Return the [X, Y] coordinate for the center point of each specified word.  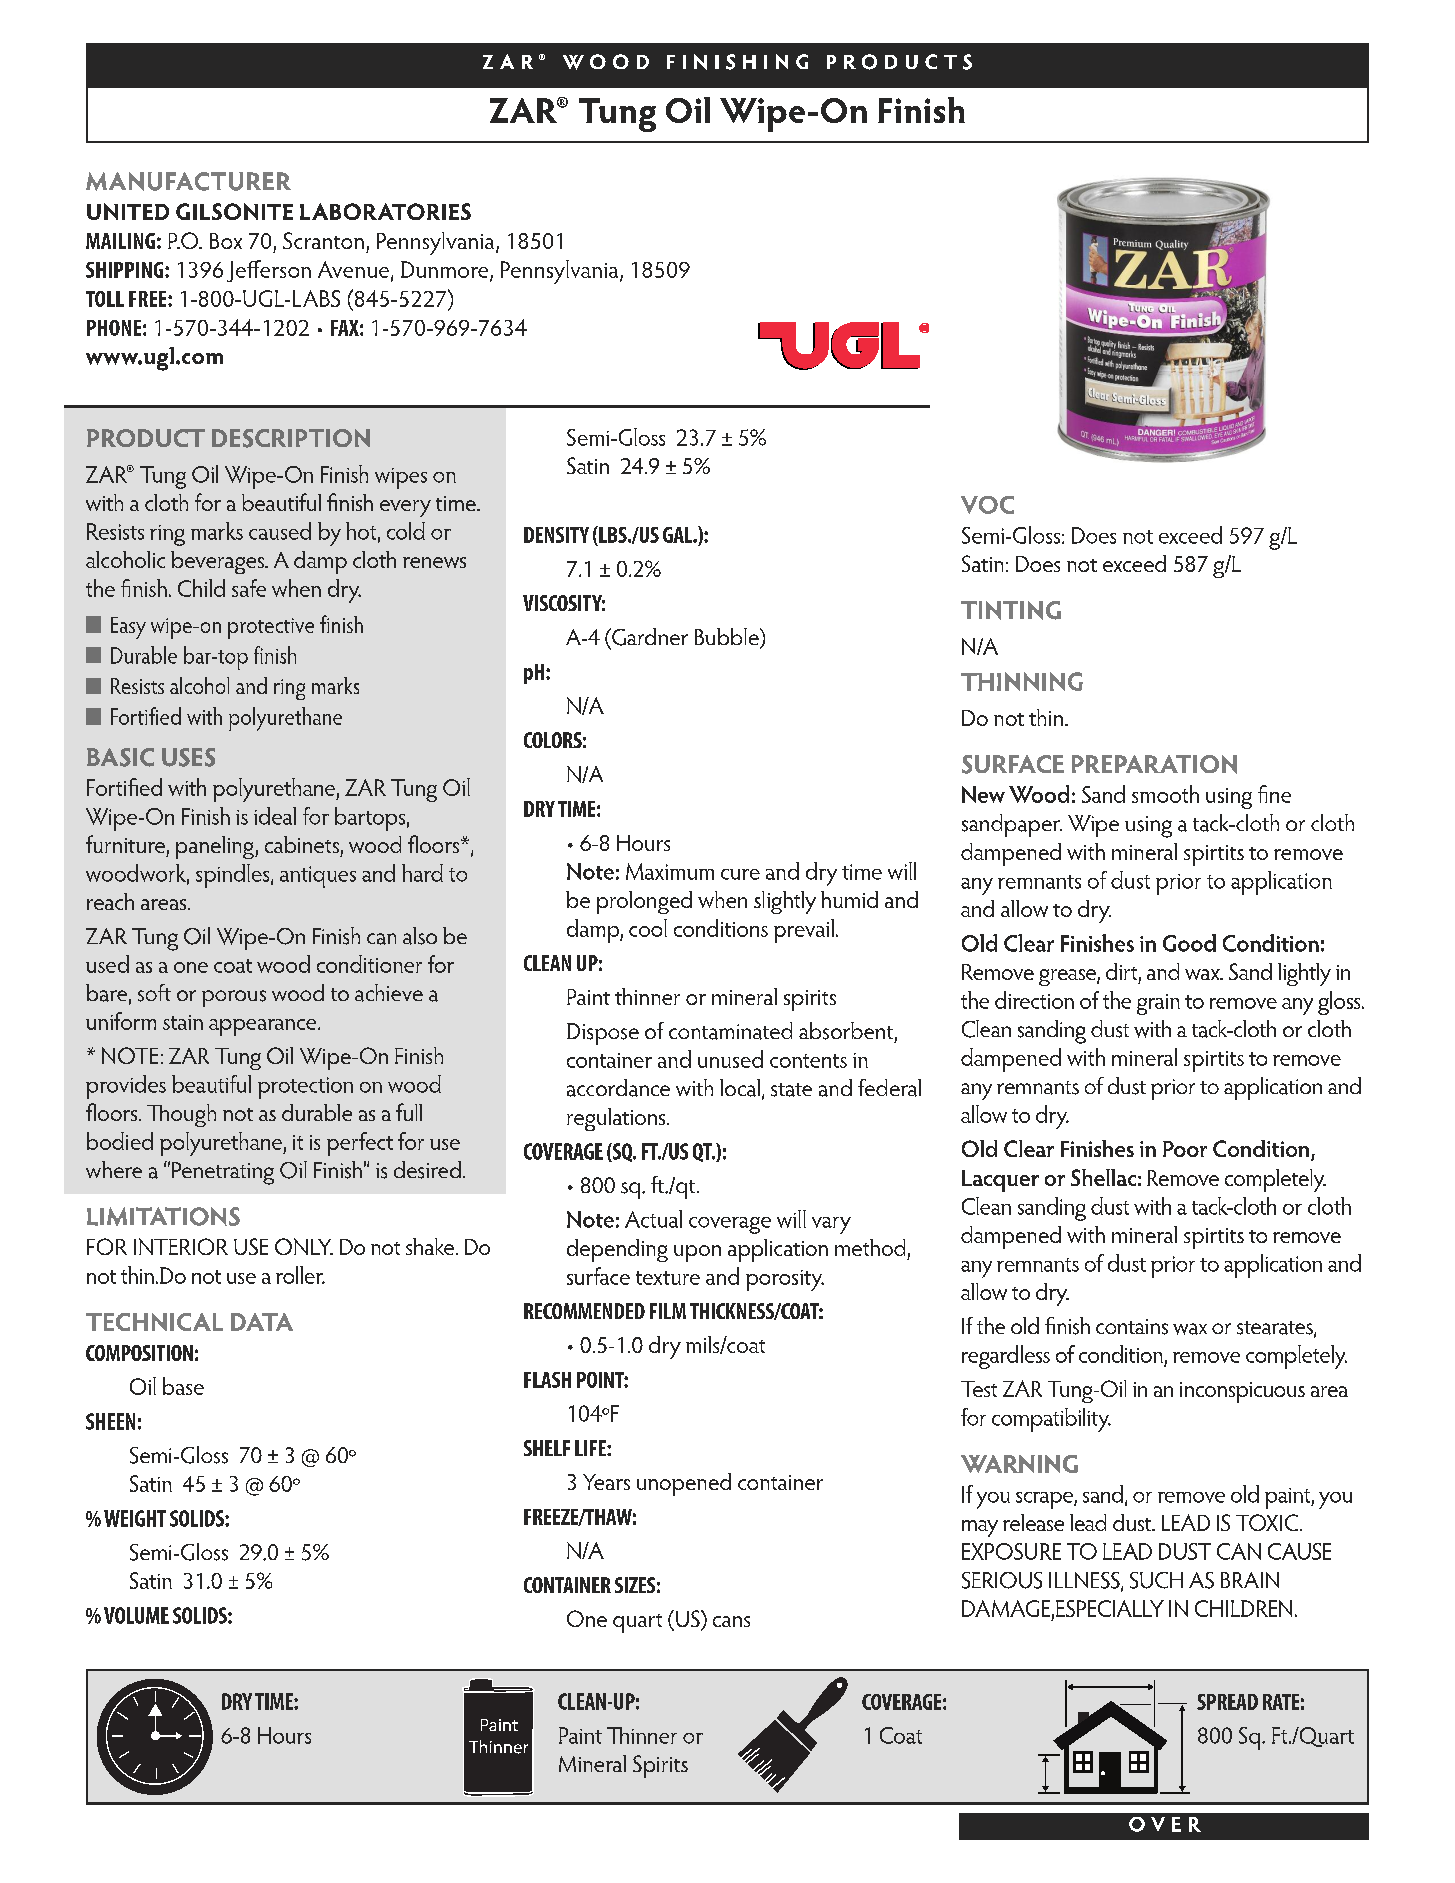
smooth [1165, 794]
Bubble [728, 638]
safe [249, 588]
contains [1132, 1327]
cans [731, 1621]
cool [648, 928]
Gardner [649, 637]
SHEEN [110, 1421]
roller [300, 1275]
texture [668, 1278]
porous [234, 998]
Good [1189, 943]
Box [226, 241]
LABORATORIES [385, 211]
